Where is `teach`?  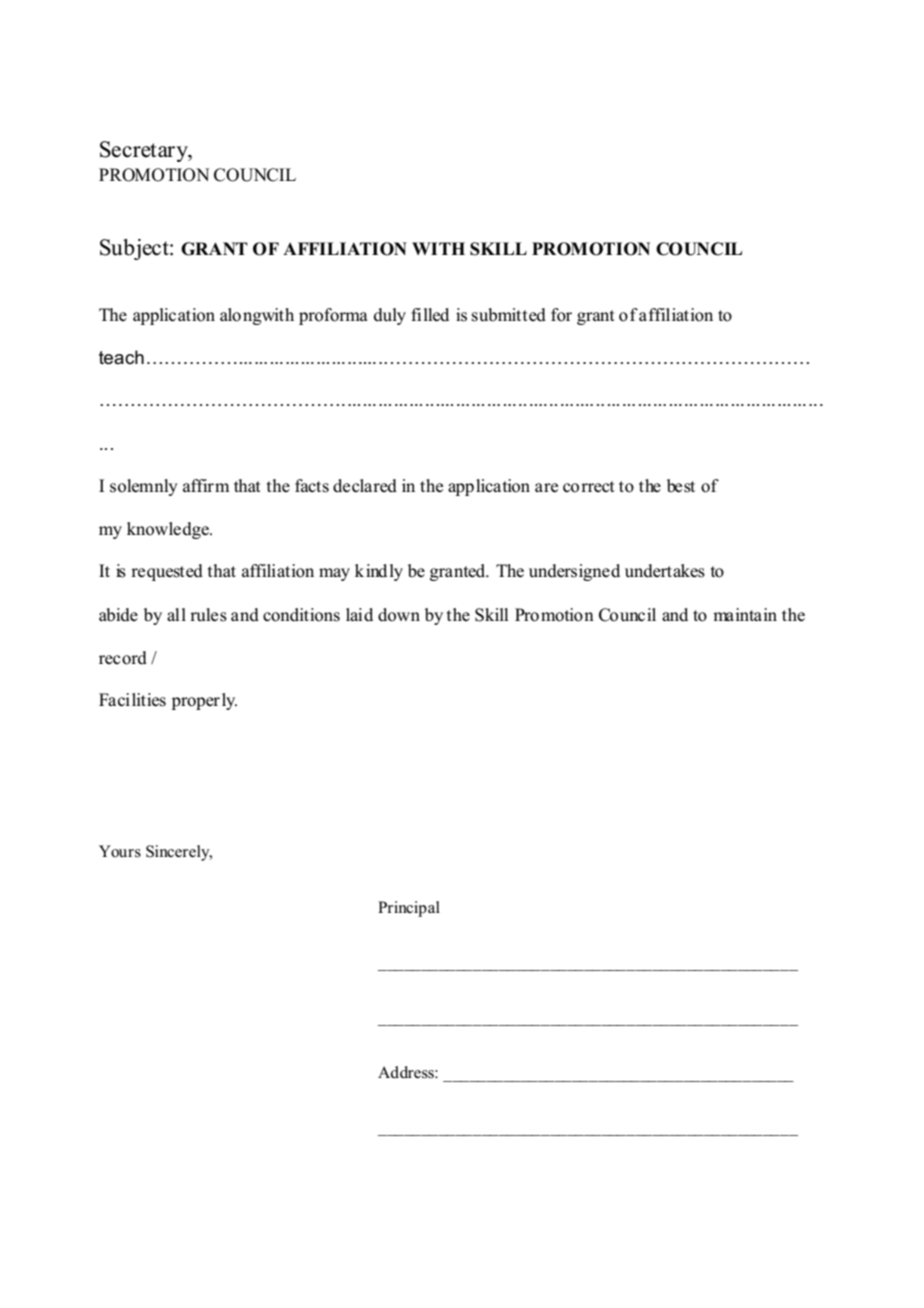
teach is located at coordinates (121, 357).
